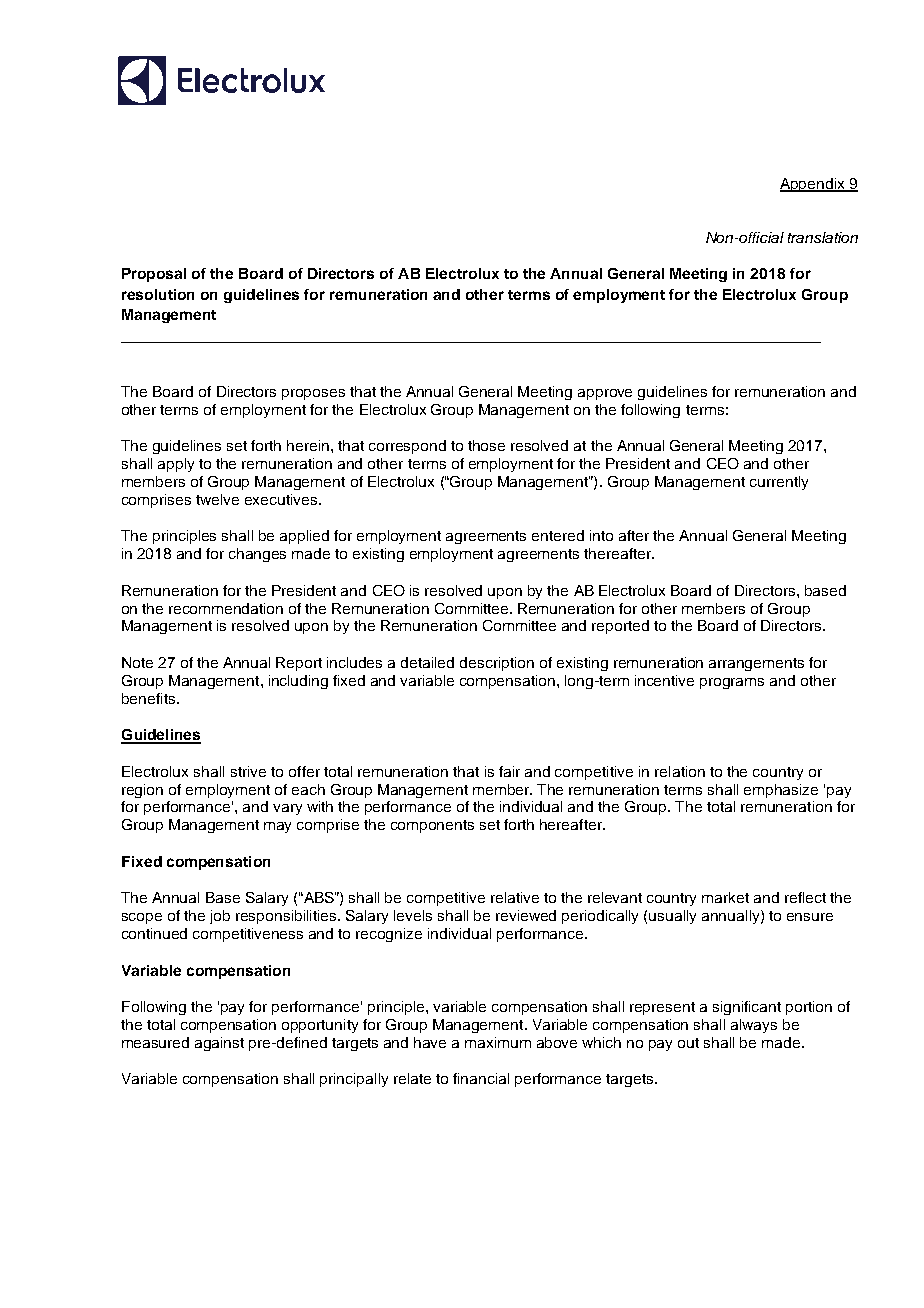  Describe the element at coordinates (154, 275) in the image. I see `Proposal` at that location.
